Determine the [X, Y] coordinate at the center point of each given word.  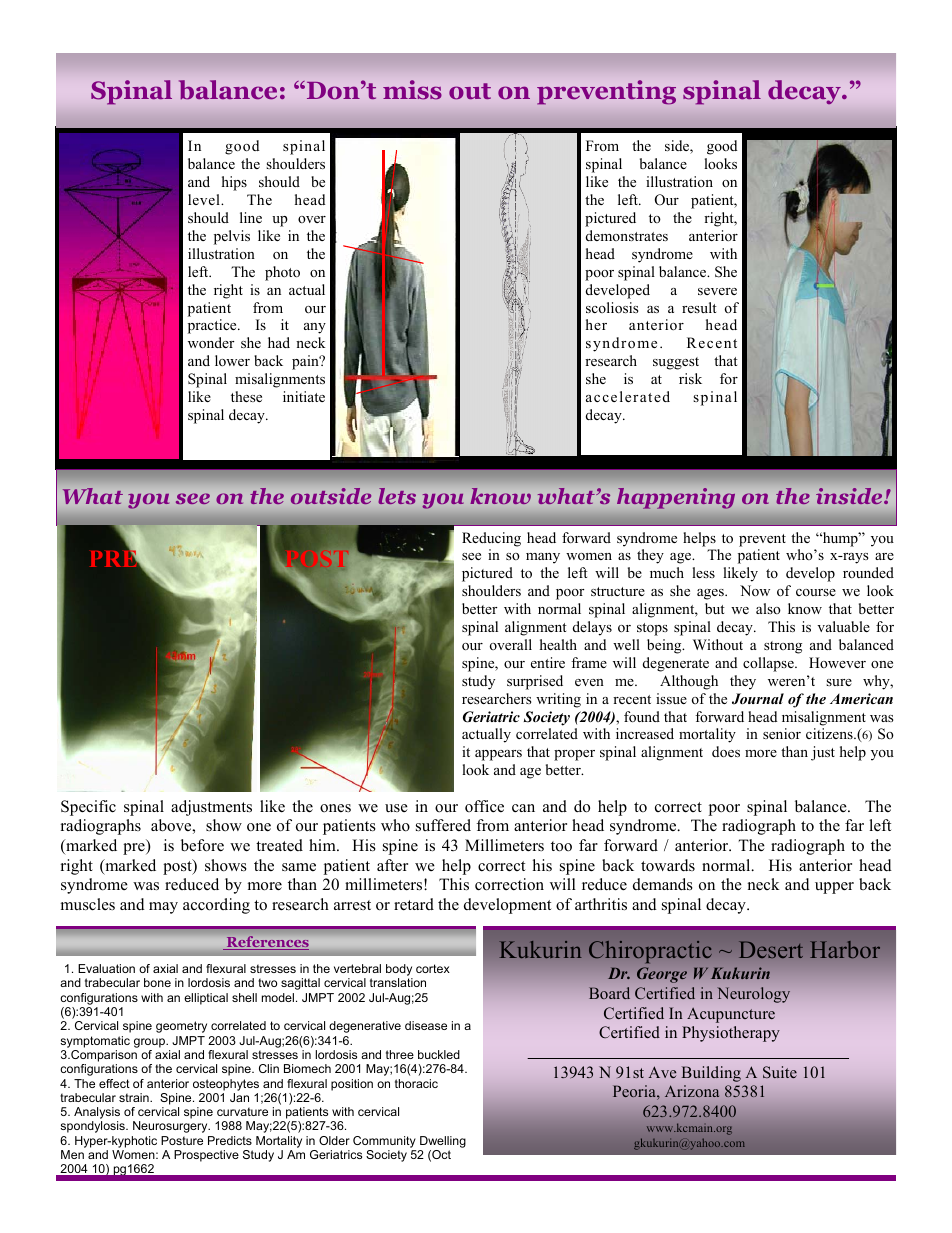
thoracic [416, 1083]
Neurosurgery [171, 1127]
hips [234, 183]
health [558, 644]
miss [412, 89]
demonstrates [627, 235]
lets [397, 496]
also [768, 608]
